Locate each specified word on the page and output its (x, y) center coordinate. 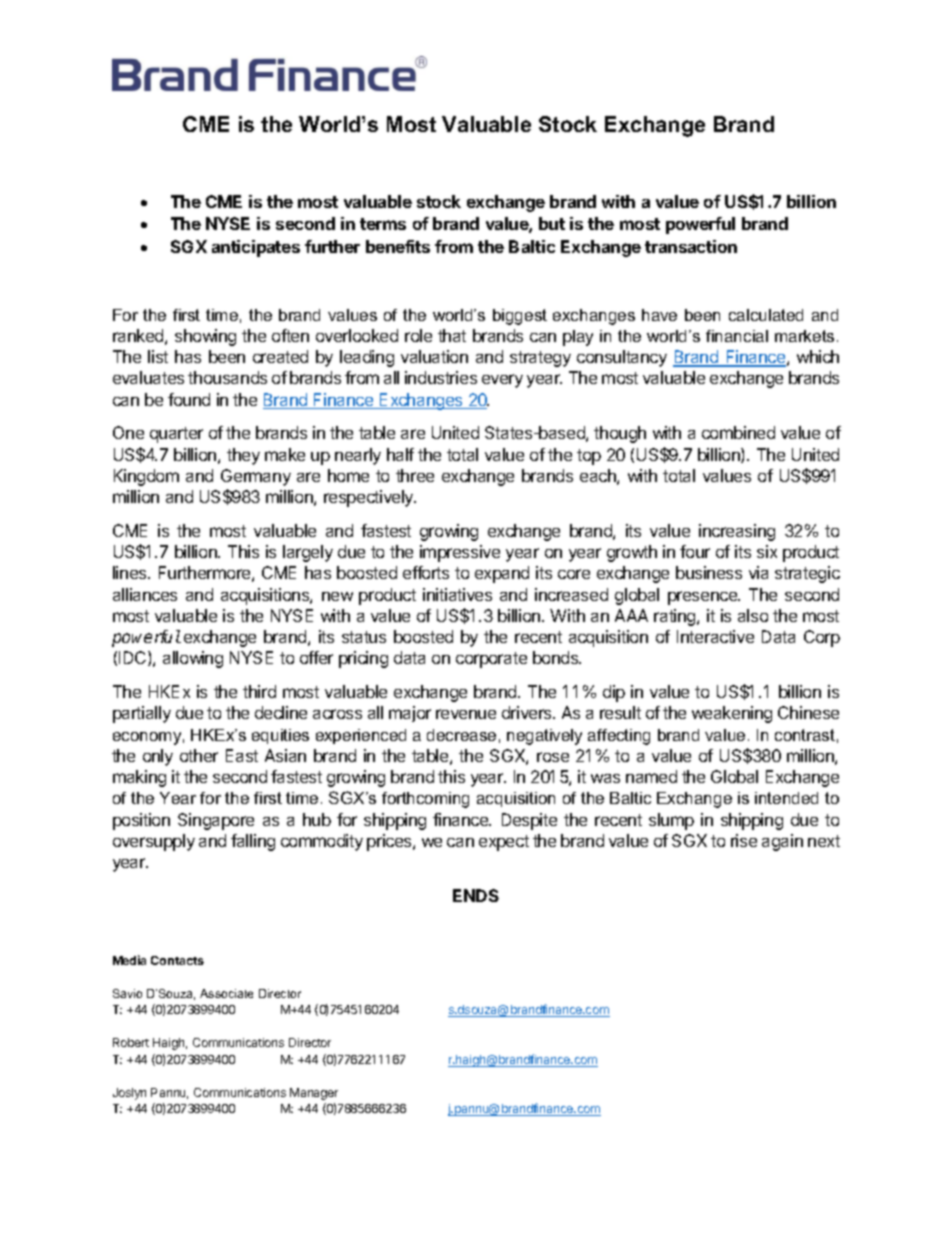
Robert (131, 1042)
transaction (691, 246)
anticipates (256, 248)
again (782, 842)
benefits (398, 246)
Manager (314, 1094)
